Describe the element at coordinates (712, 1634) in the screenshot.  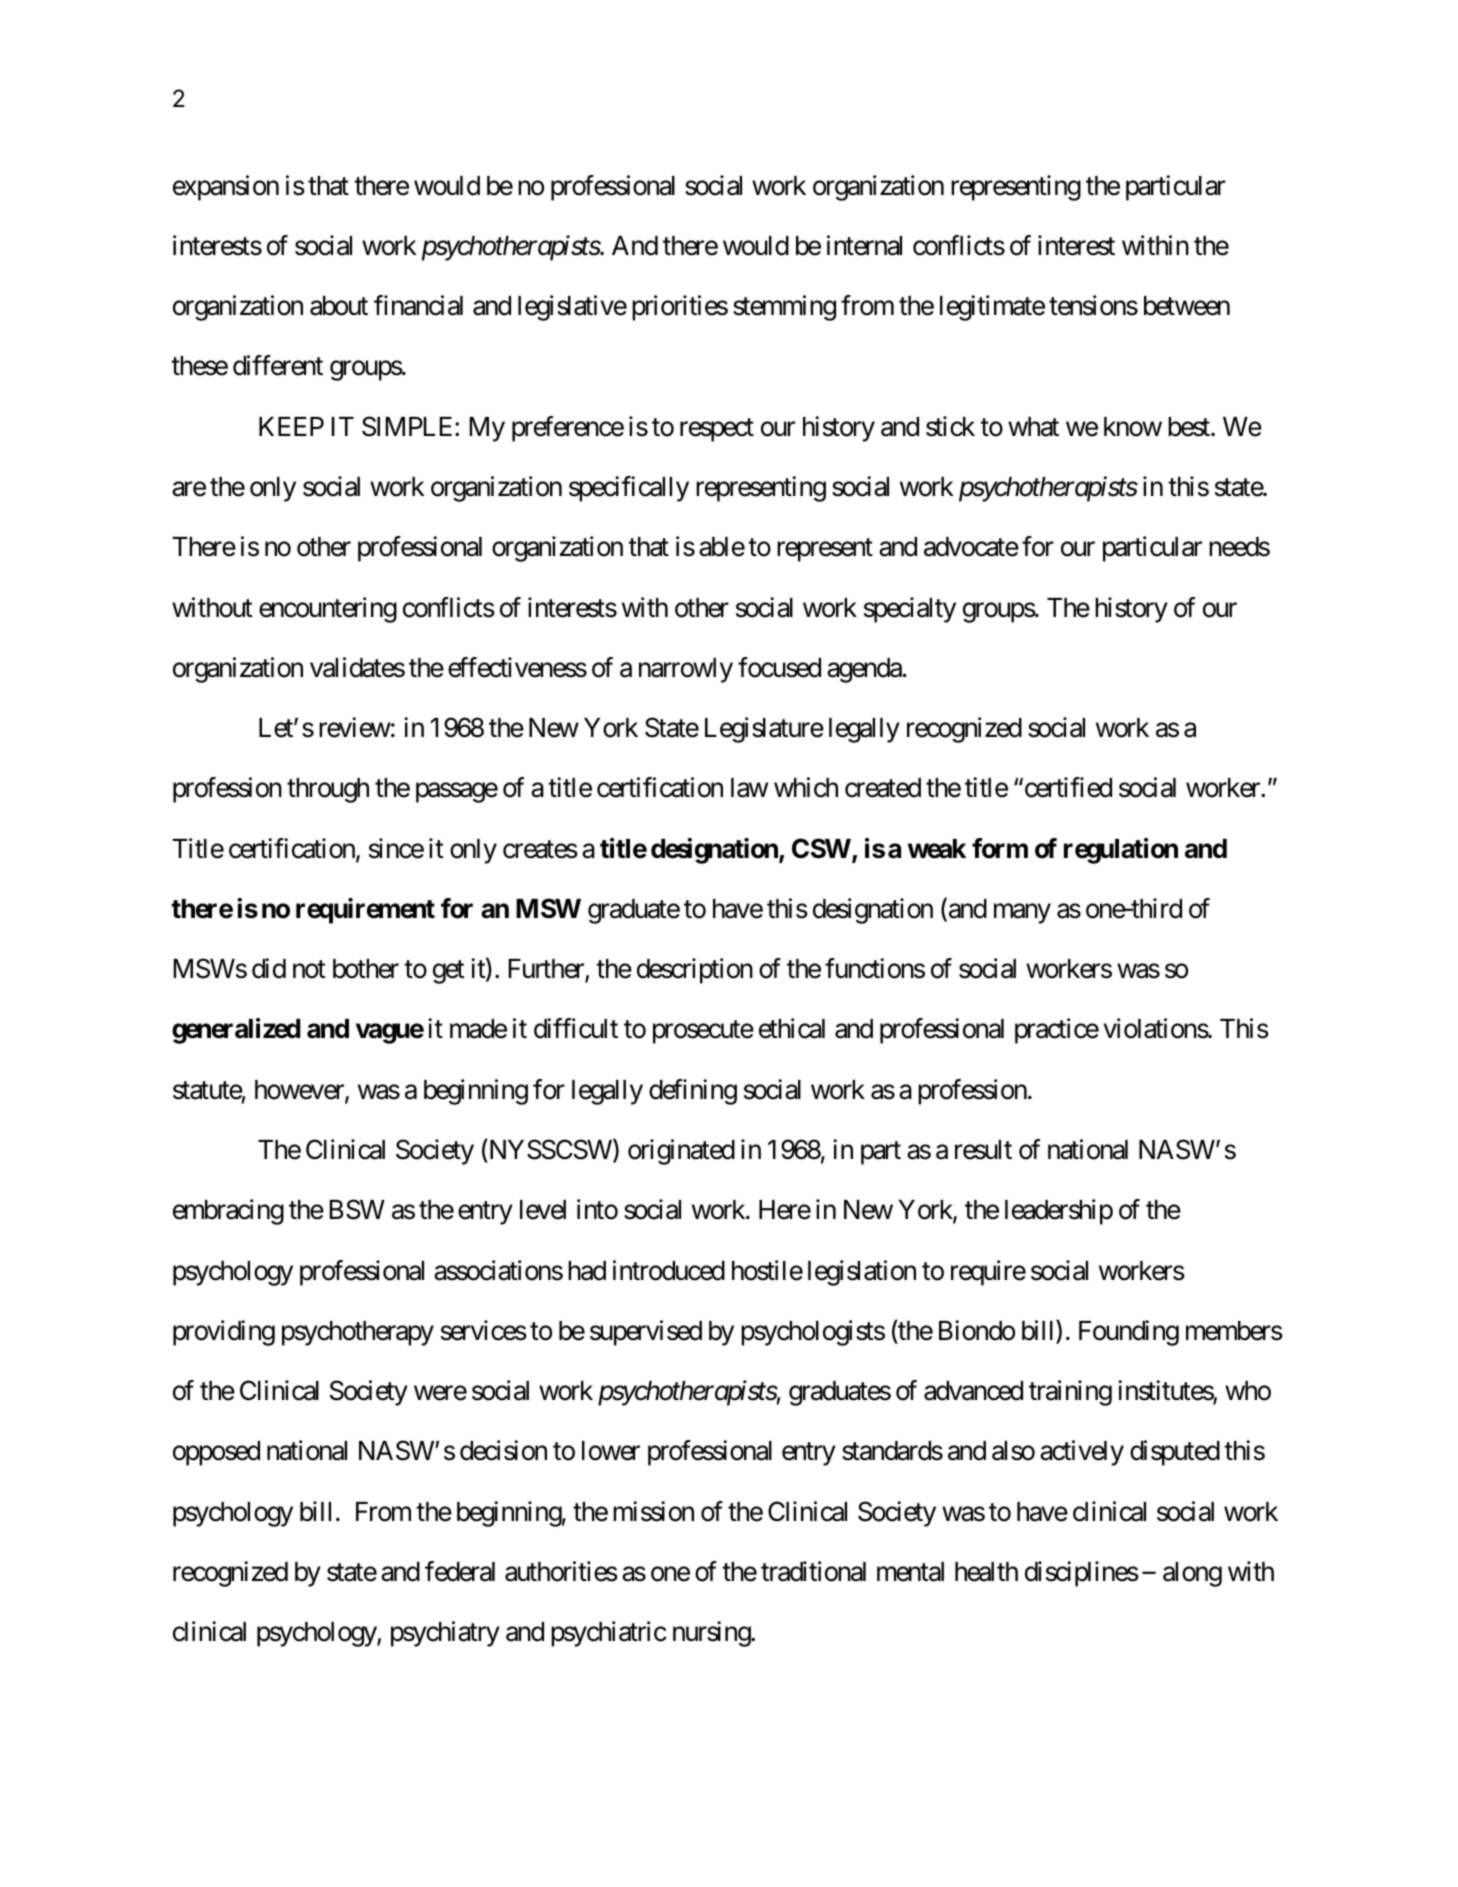
I see `nursing` at that location.
